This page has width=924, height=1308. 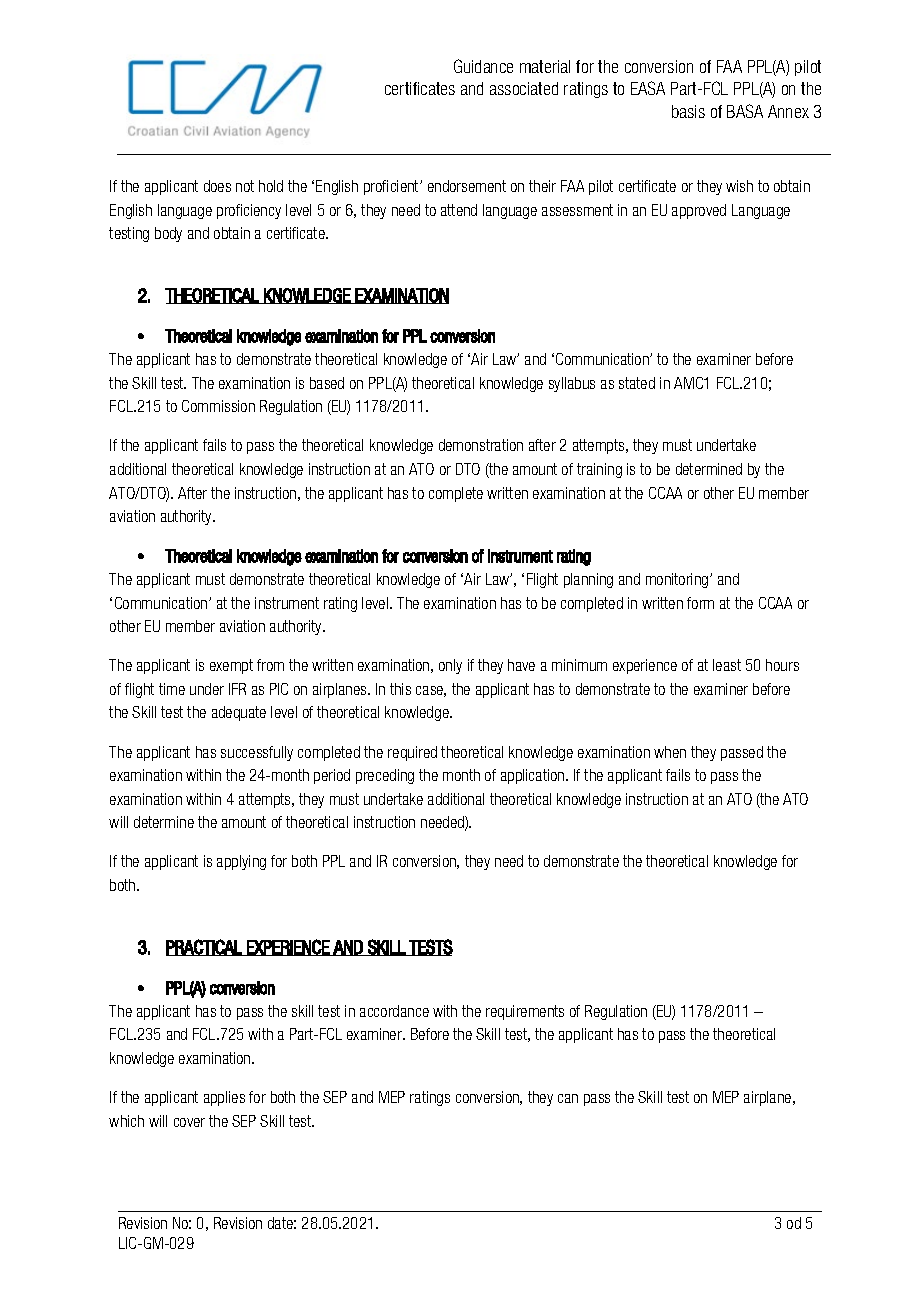 What do you see at coordinates (385, 776) in the page?
I see `preceding` at bounding box center [385, 776].
